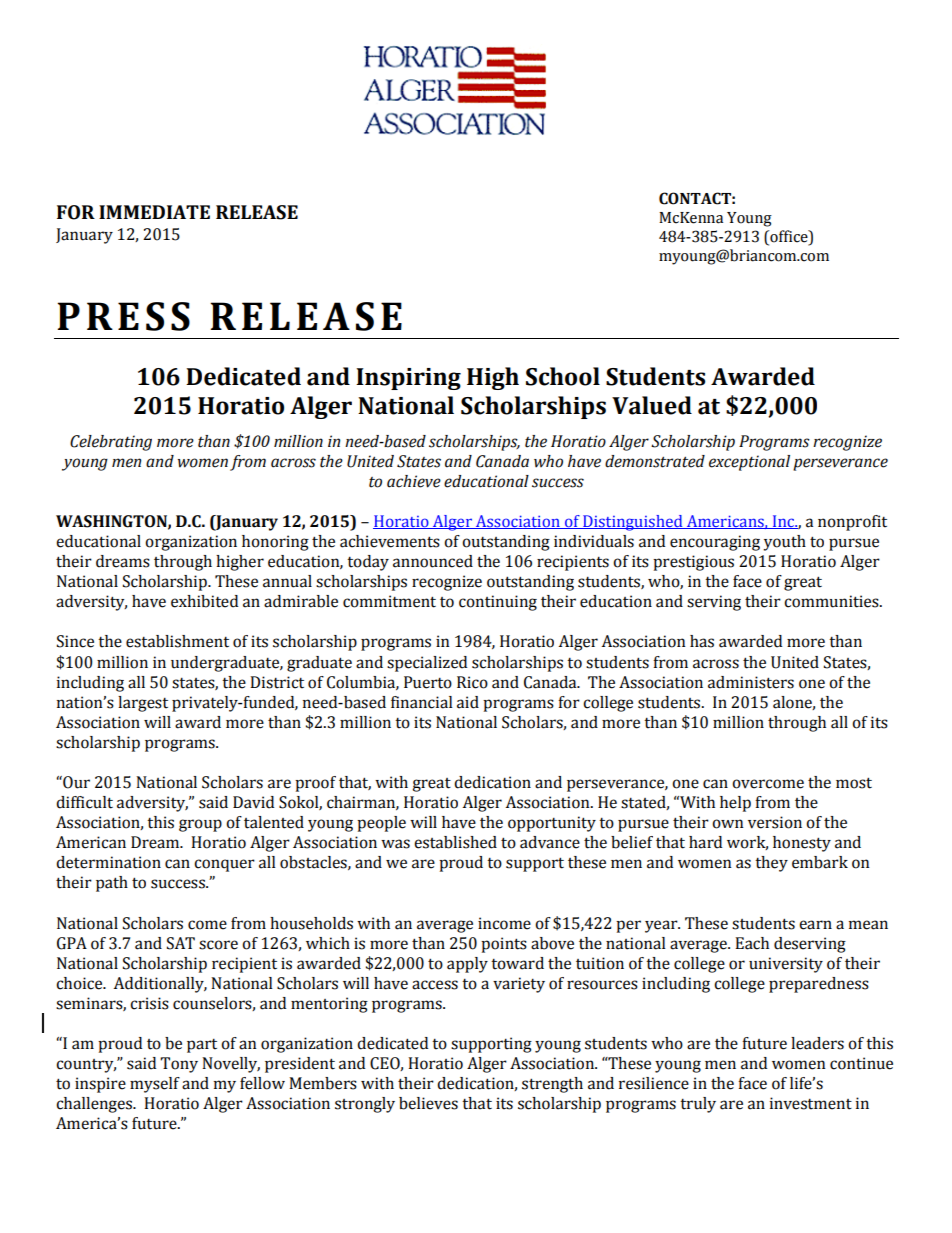 The height and width of the screenshot is (1233, 952). What do you see at coordinates (854, 783) in the screenshot?
I see `most` at bounding box center [854, 783].
